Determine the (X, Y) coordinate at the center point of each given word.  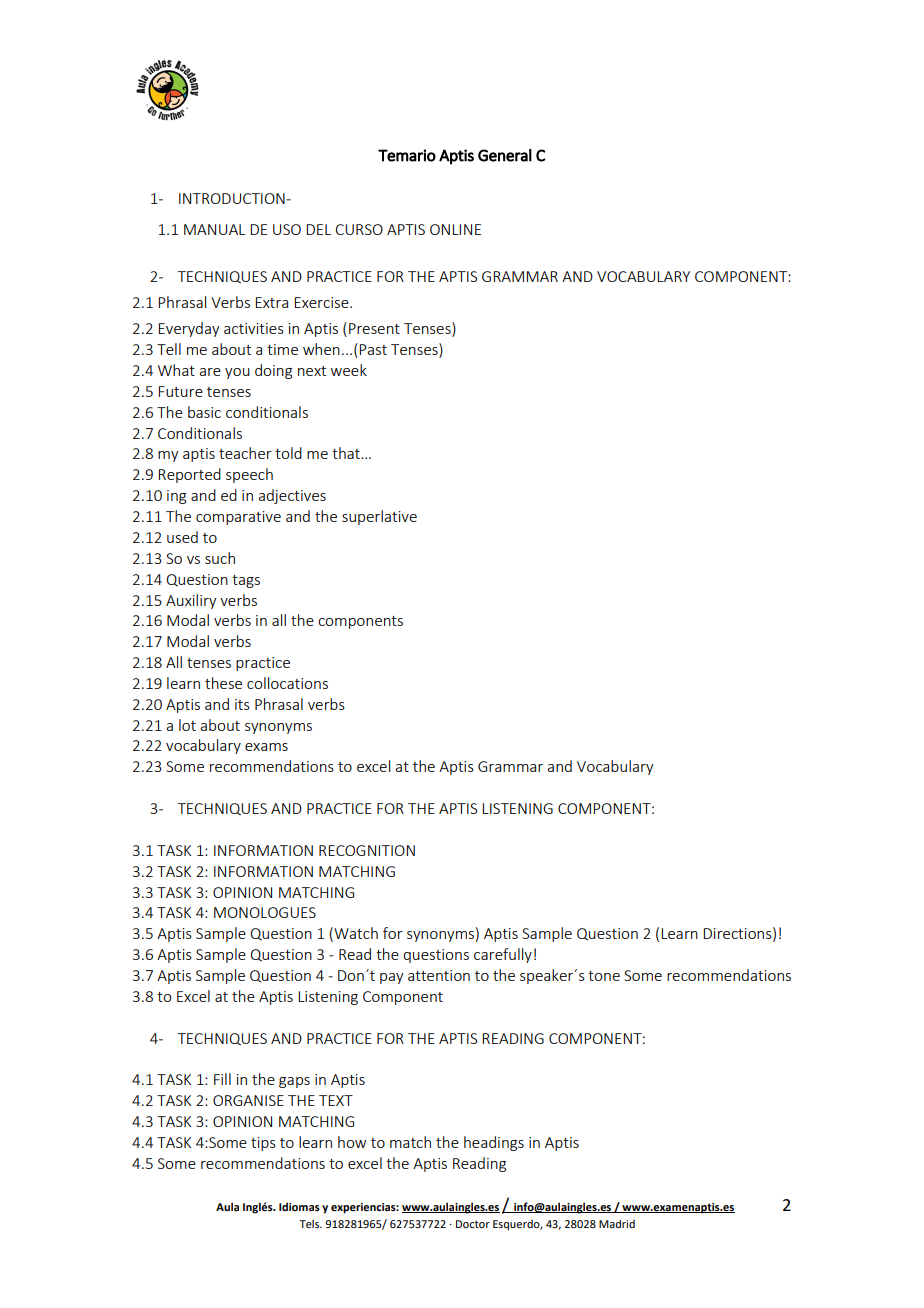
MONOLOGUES (265, 912)
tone (604, 976)
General (505, 155)
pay (392, 978)
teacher (245, 453)
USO (287, 229)
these (223, 683)
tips (263, 1144)
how (352, 1142)
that (347, 453)
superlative (379, 517)
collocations (287, 683)
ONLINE (455, 229)
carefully (503, 955)
